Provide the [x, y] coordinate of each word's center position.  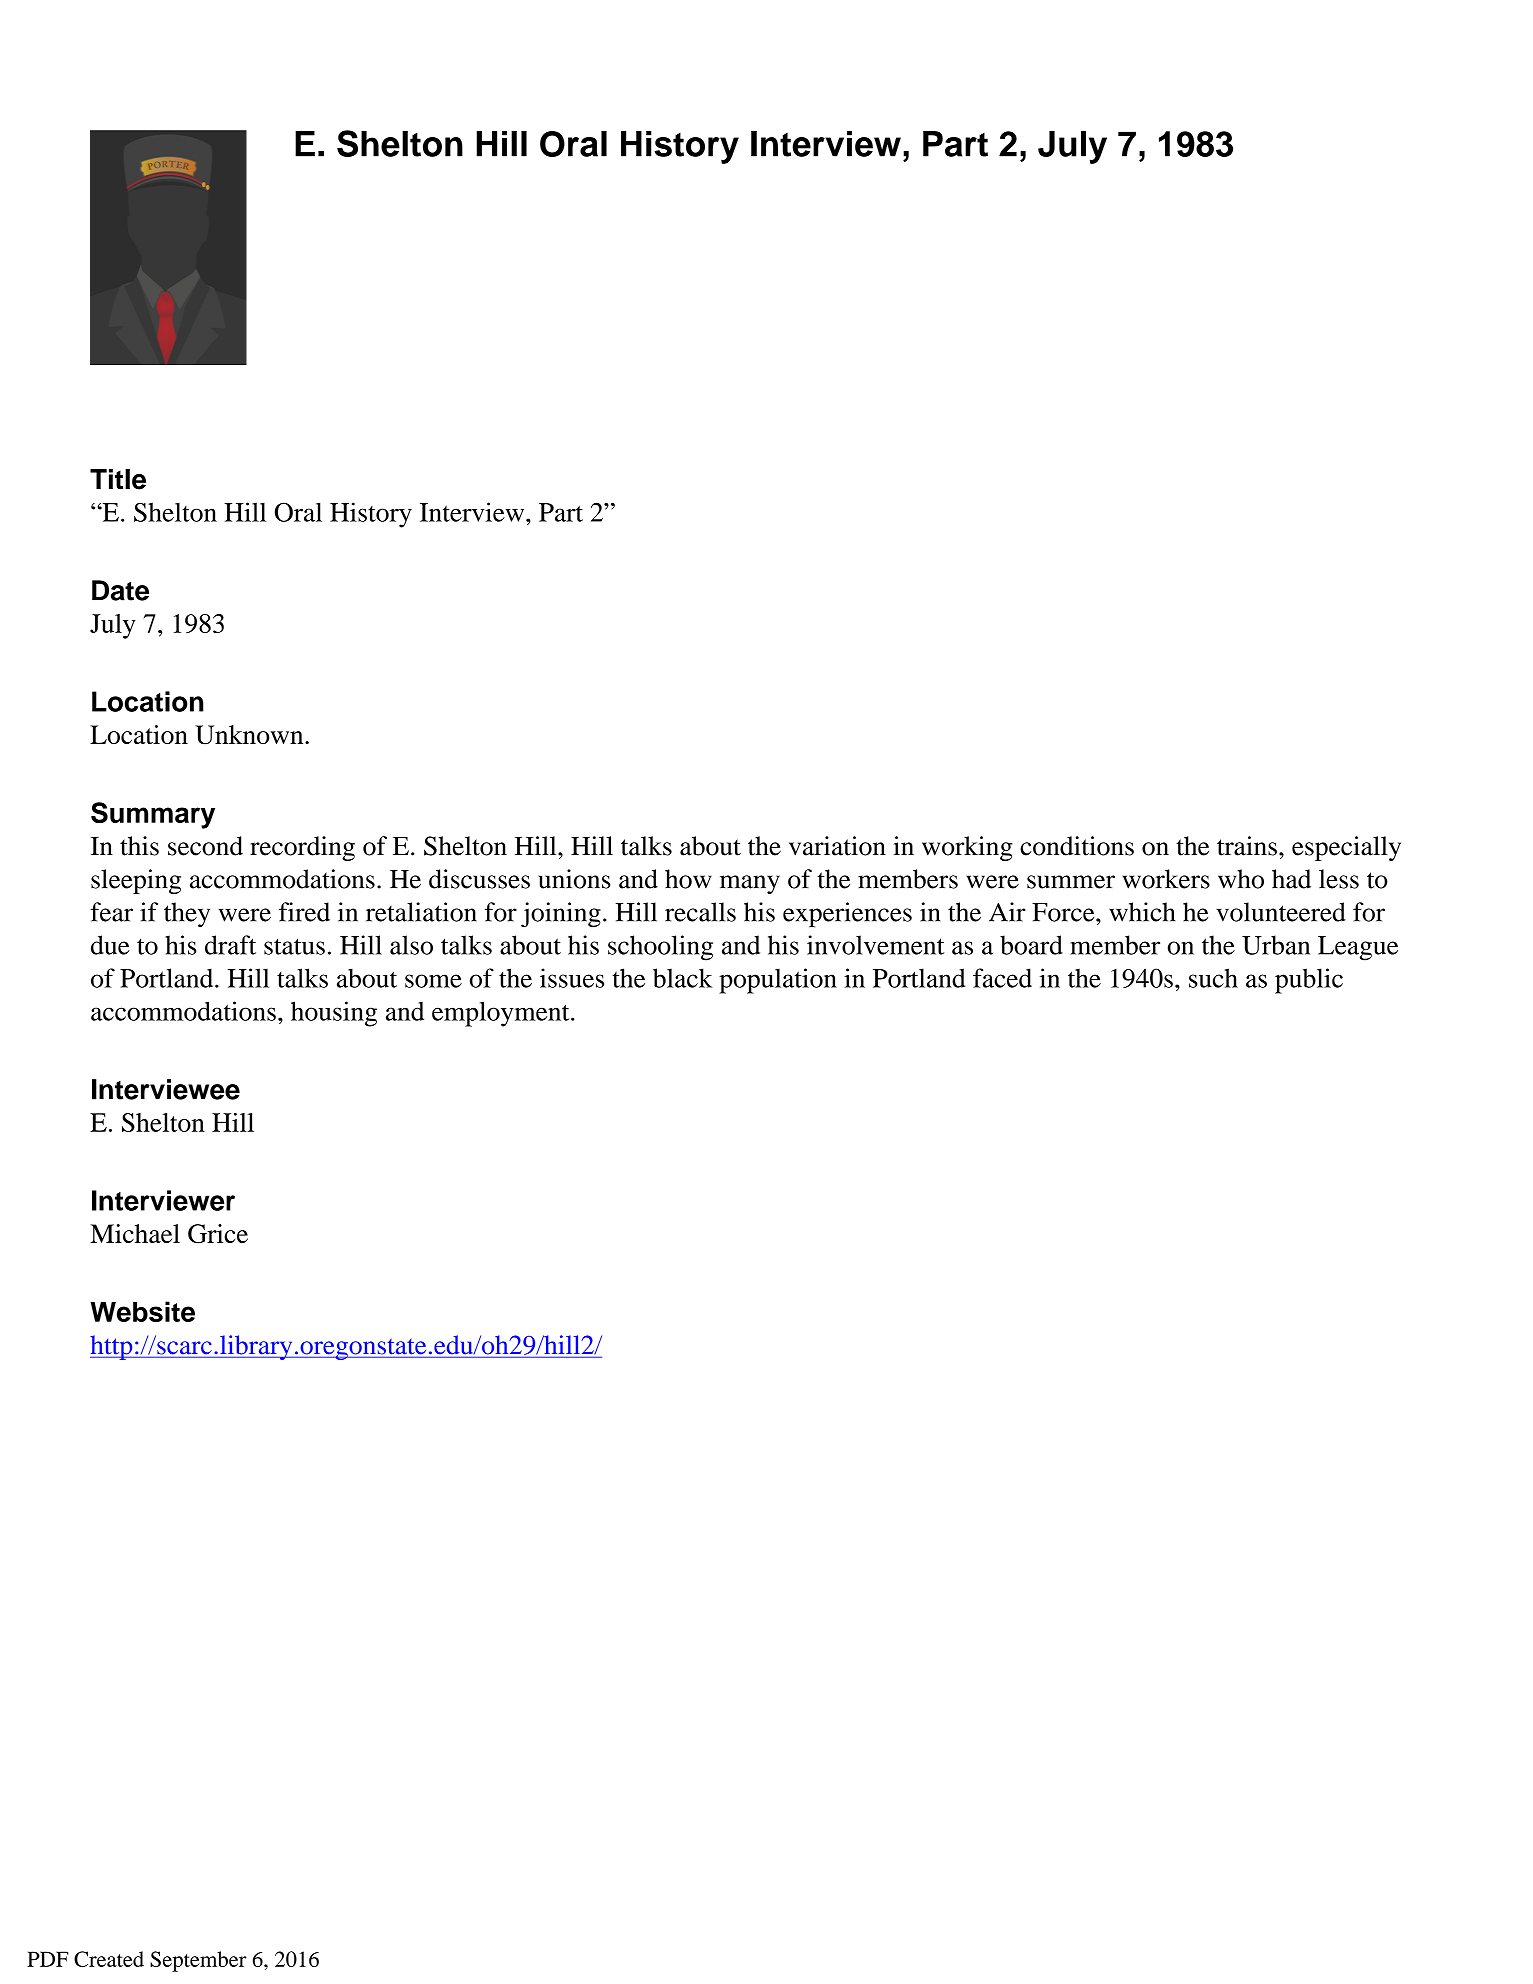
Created [109, 1959]
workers [1166, 879]
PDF [47, 1959]
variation [837, 846]
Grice [218, 1234]
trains [1247, 846]
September [198, 1961]
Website [142, 1311]
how [688, 879]
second [205, 846]
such [1213, 978]
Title [118, 479]
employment [502, 1014]
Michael [135, 1233]
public [1309, 981]
